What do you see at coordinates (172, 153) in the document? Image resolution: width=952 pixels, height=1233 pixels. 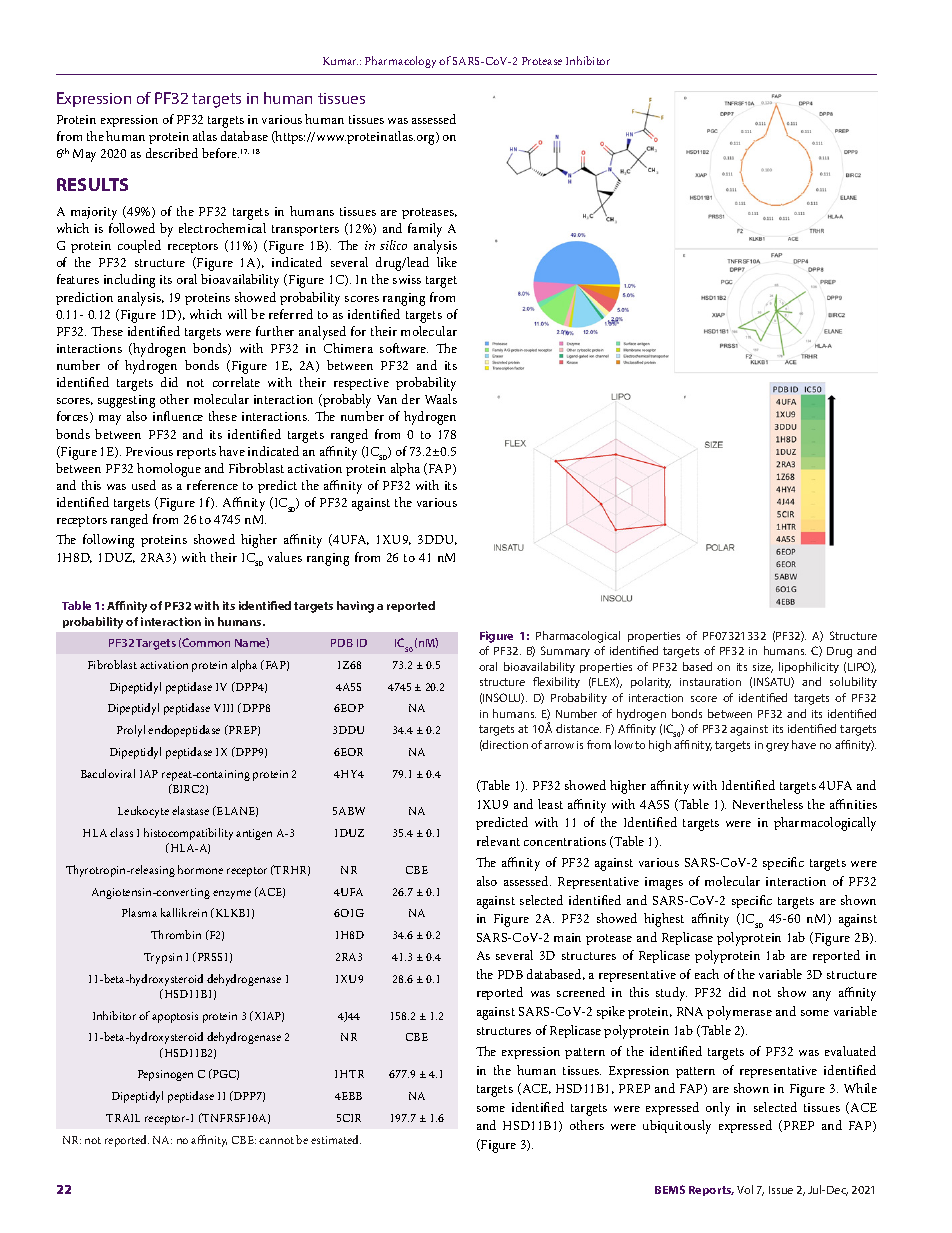 I see `described` at bounding box center [172, 153].
